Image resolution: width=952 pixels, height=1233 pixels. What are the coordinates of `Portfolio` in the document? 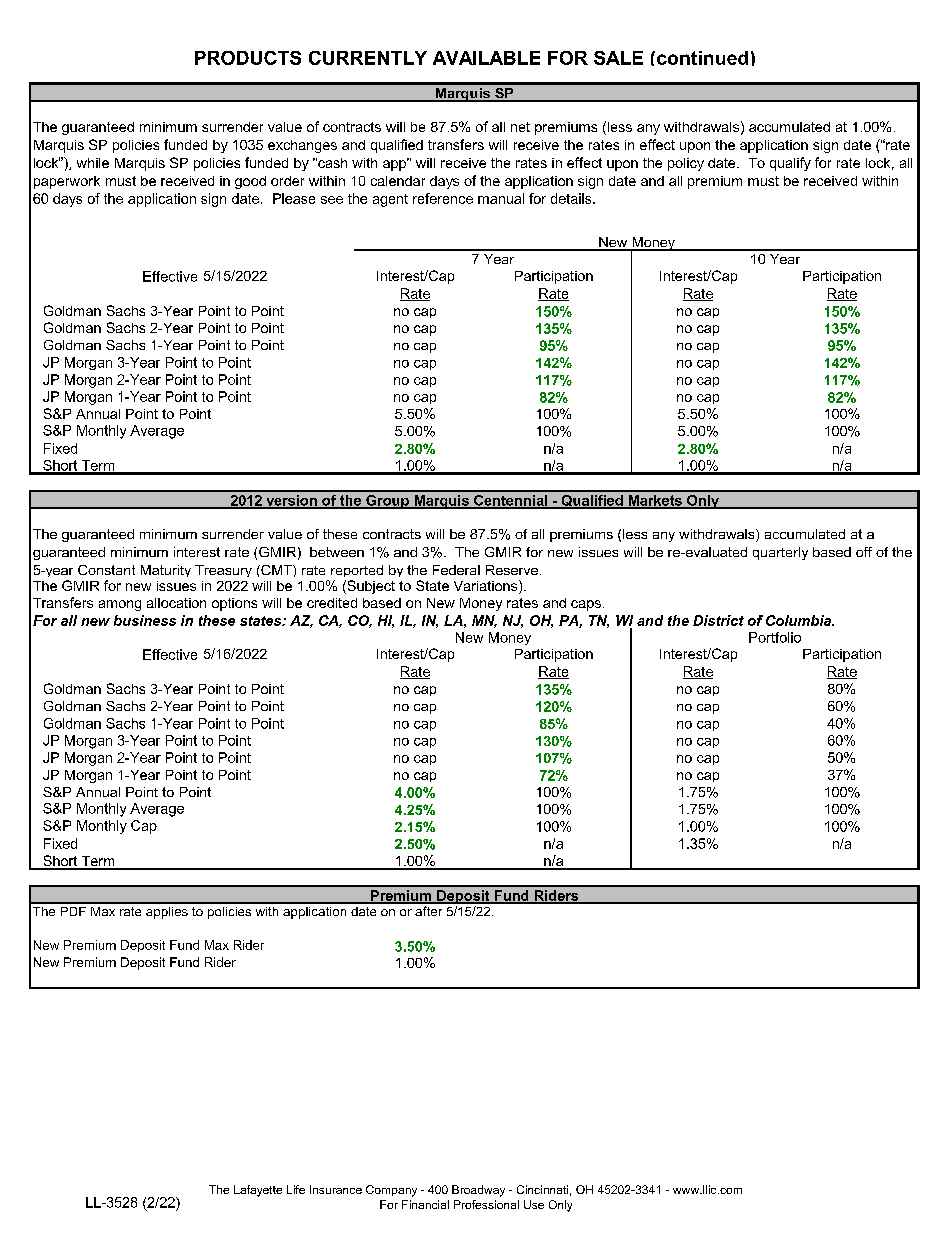 It's located at (775, 637).
